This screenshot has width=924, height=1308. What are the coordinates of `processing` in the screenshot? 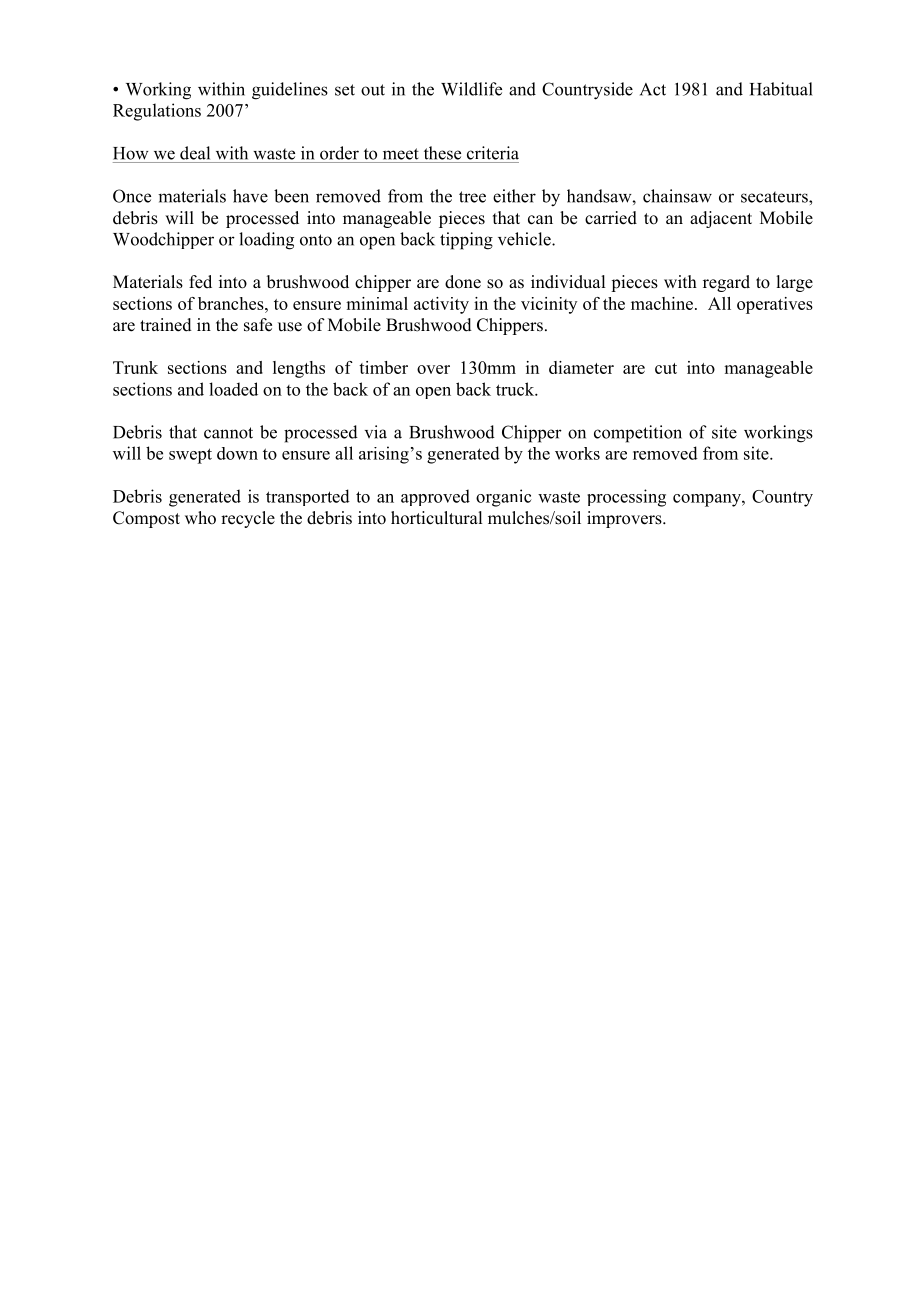 It's located at (626, 498).
